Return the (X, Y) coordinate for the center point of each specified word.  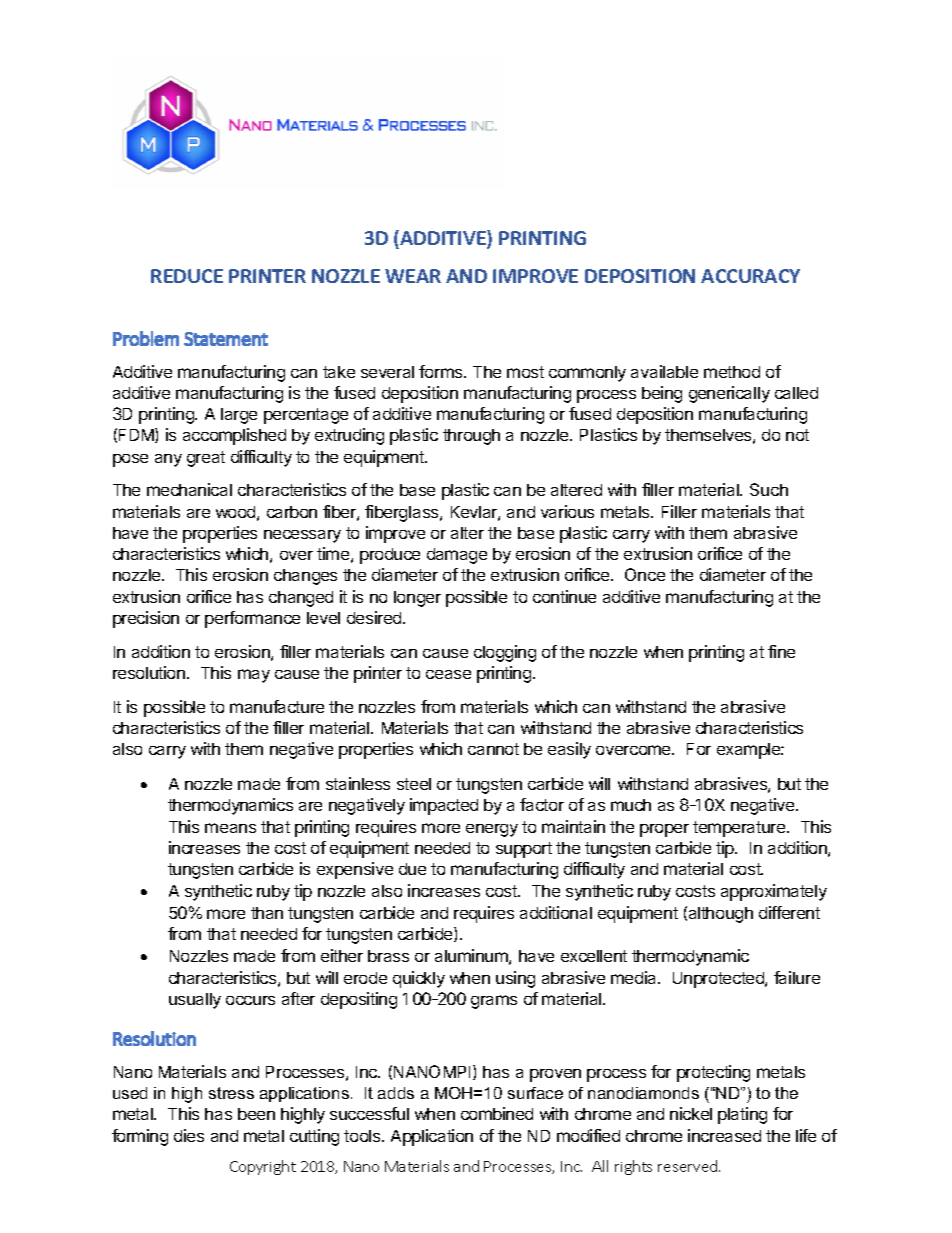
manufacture (277, 706)
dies (189, 1135)
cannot (493, 749)
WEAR (413, 276)
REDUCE (187, 276)
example (749, 751)
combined (497, 1113)
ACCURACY (750, 276)
